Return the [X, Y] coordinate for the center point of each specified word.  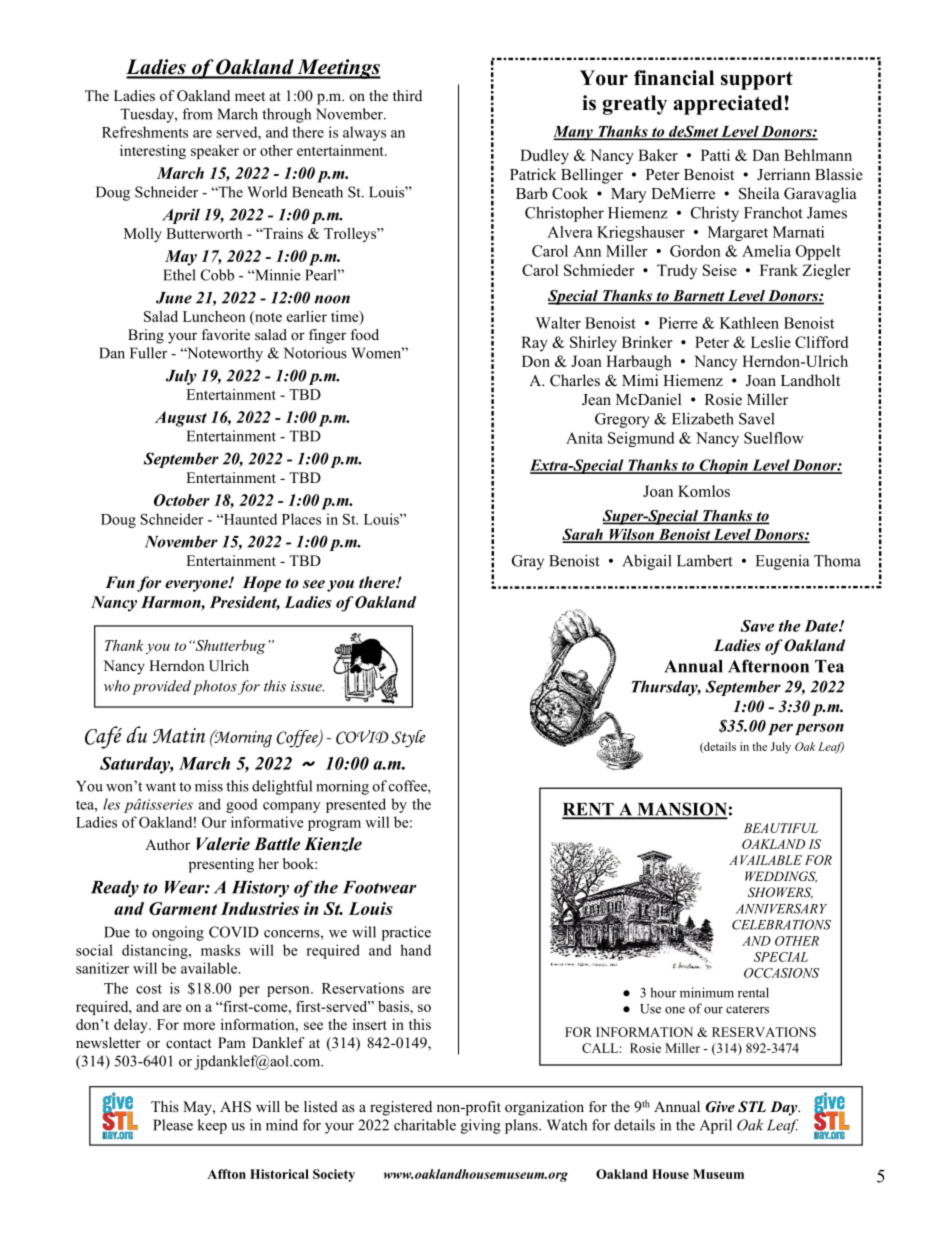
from [197, 114]
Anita [584, 438]
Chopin [723, 466]
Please [173, 1125]
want [161, 787]
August [181, 419]
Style [408, 739]
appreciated [727, 105]
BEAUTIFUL [781, 828]
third [407, 95]
